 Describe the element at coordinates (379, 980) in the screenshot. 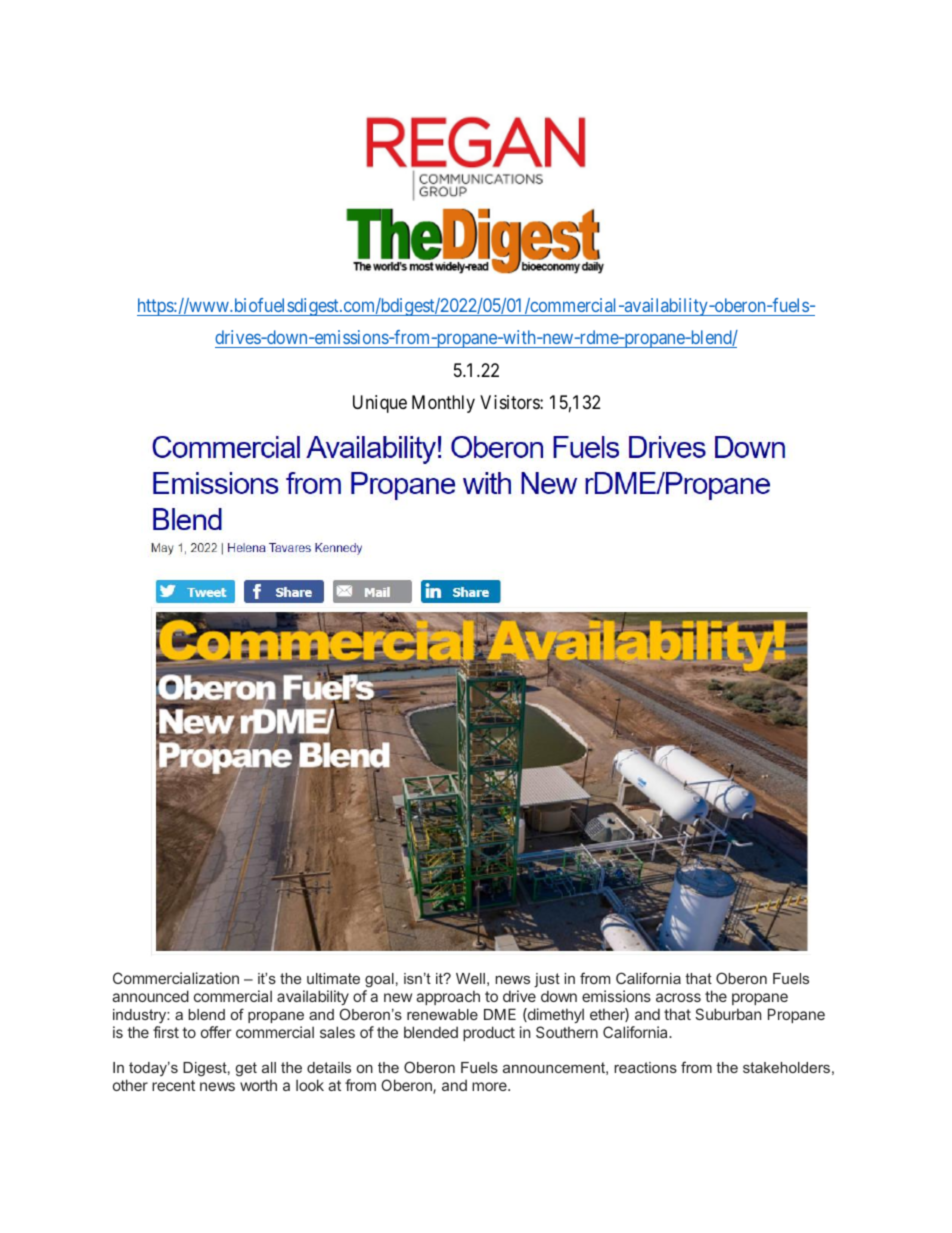

I see `goal` at that location.
